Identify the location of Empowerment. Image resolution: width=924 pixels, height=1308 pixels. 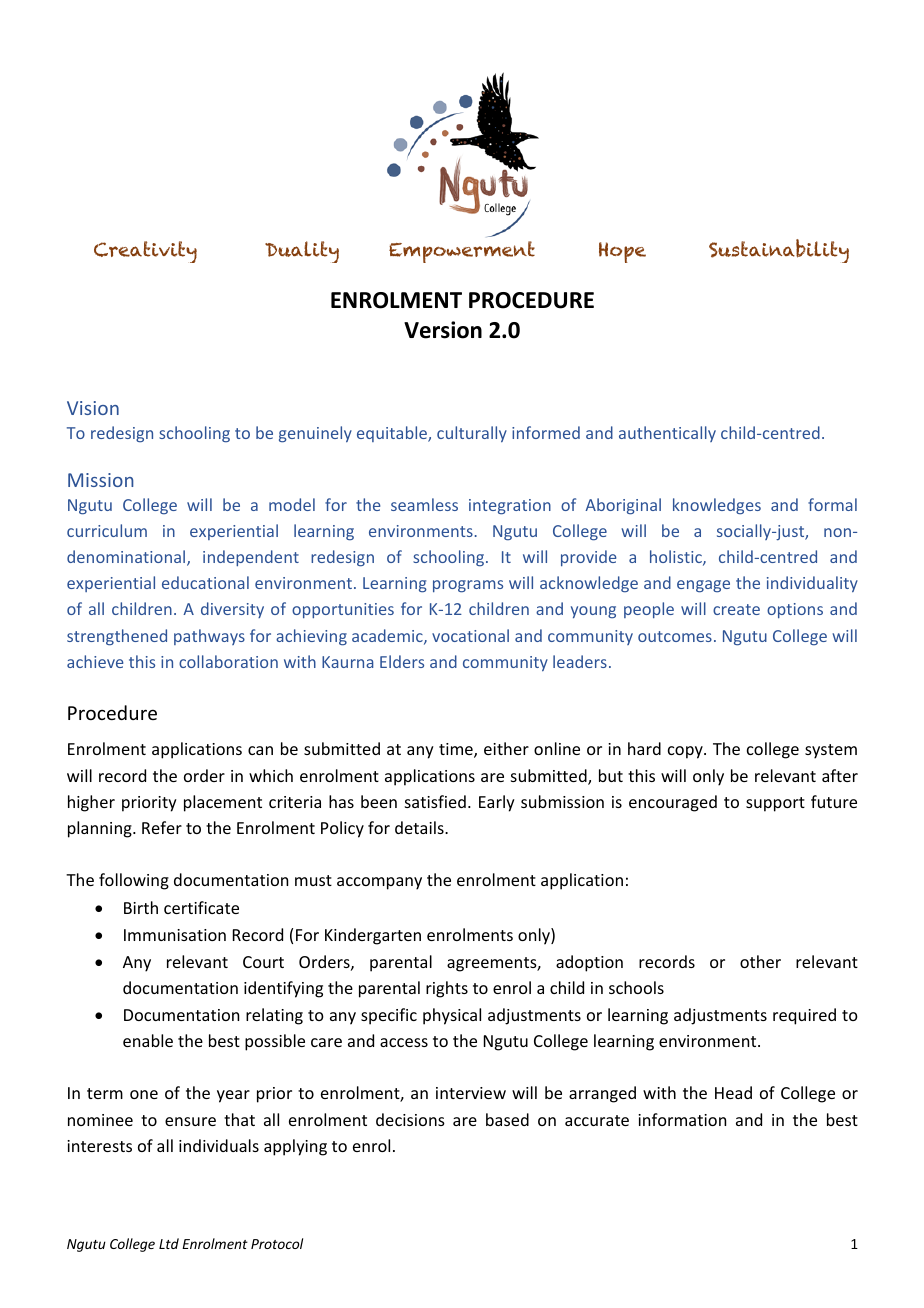
(462, 252).
